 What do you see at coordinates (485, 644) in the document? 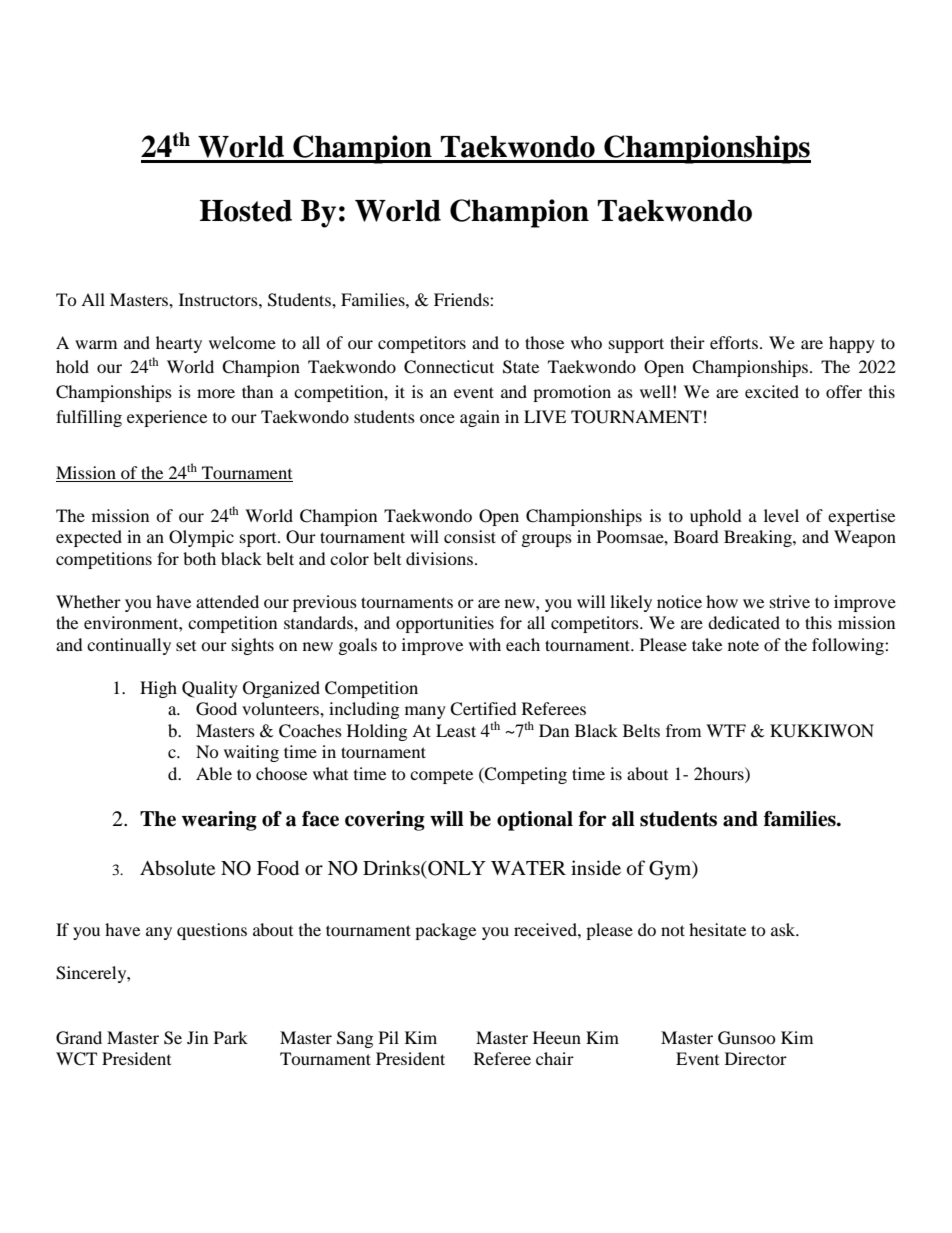
I see `with` at bounding box center [485, 644].
